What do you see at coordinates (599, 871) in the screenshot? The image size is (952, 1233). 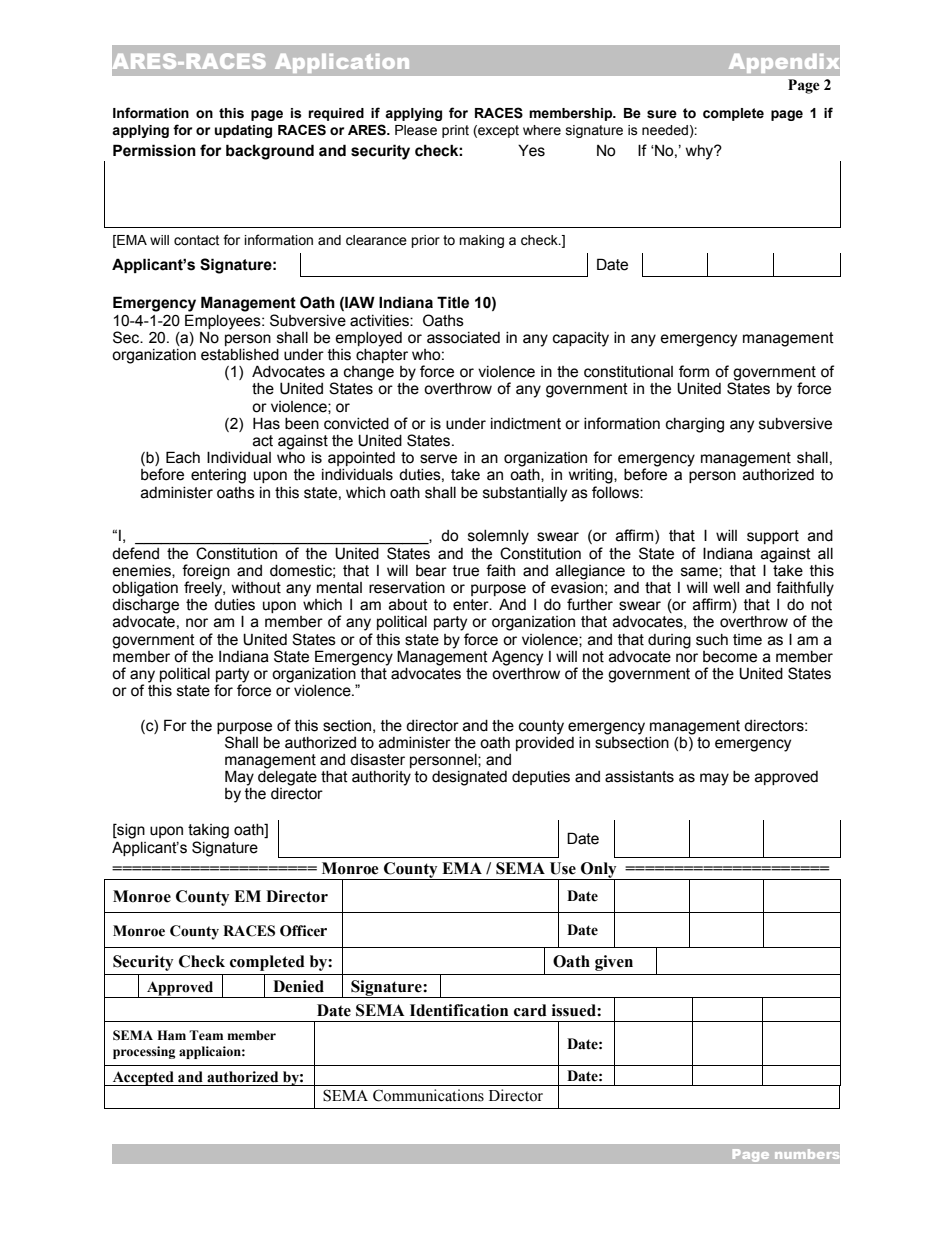 I see `Only` at bounding box center [599, 871].
